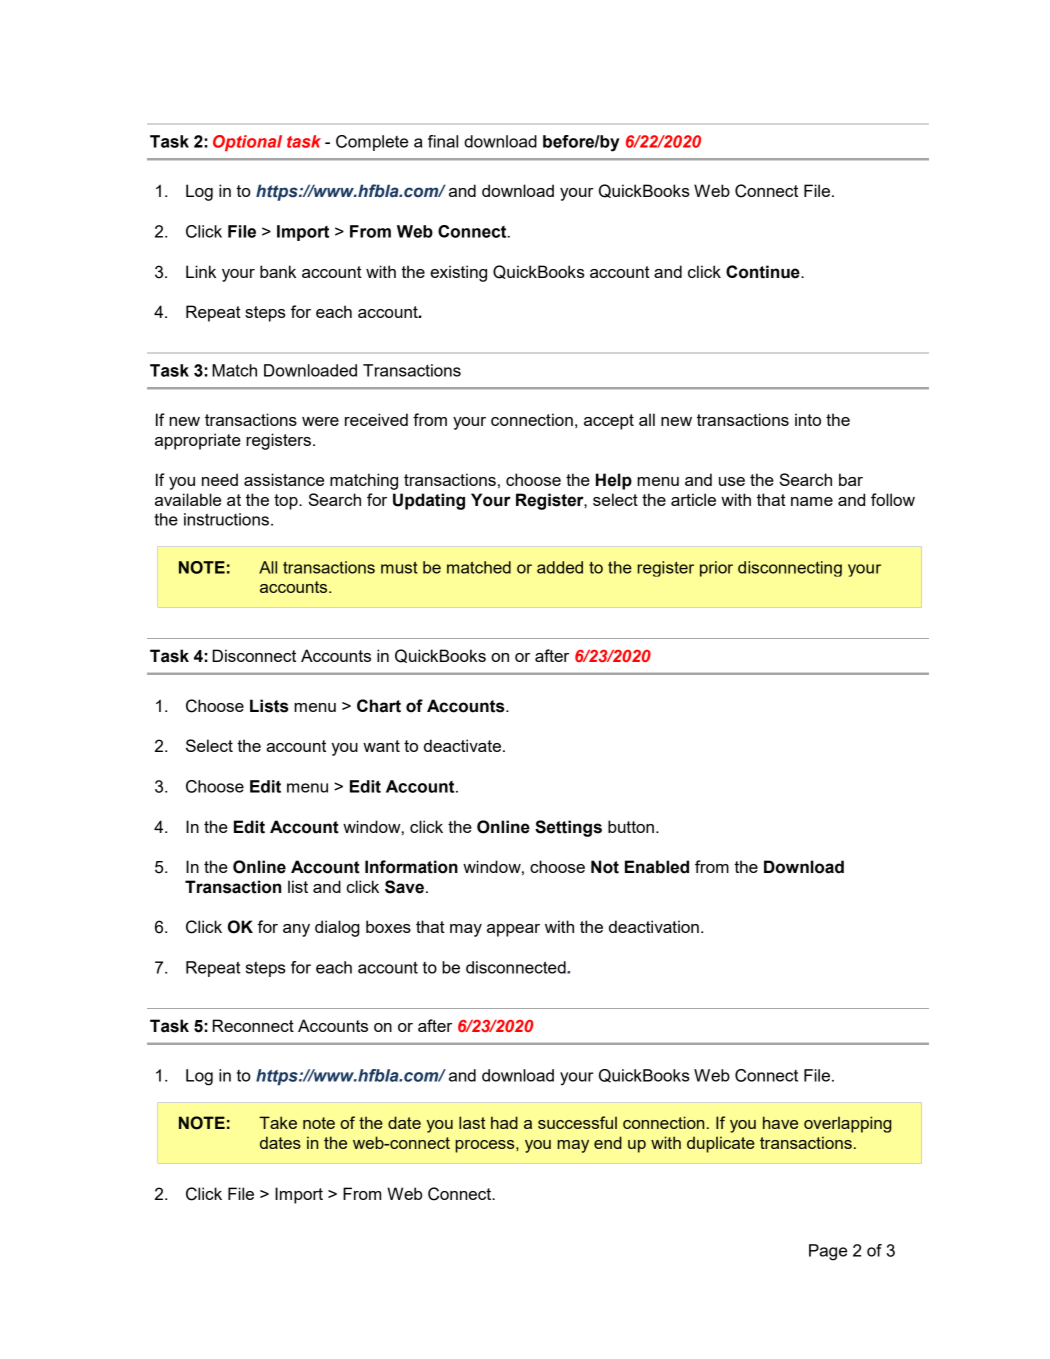 This screenshot has width=1050, height=1359. I want to click on were, so click(320, 421).
